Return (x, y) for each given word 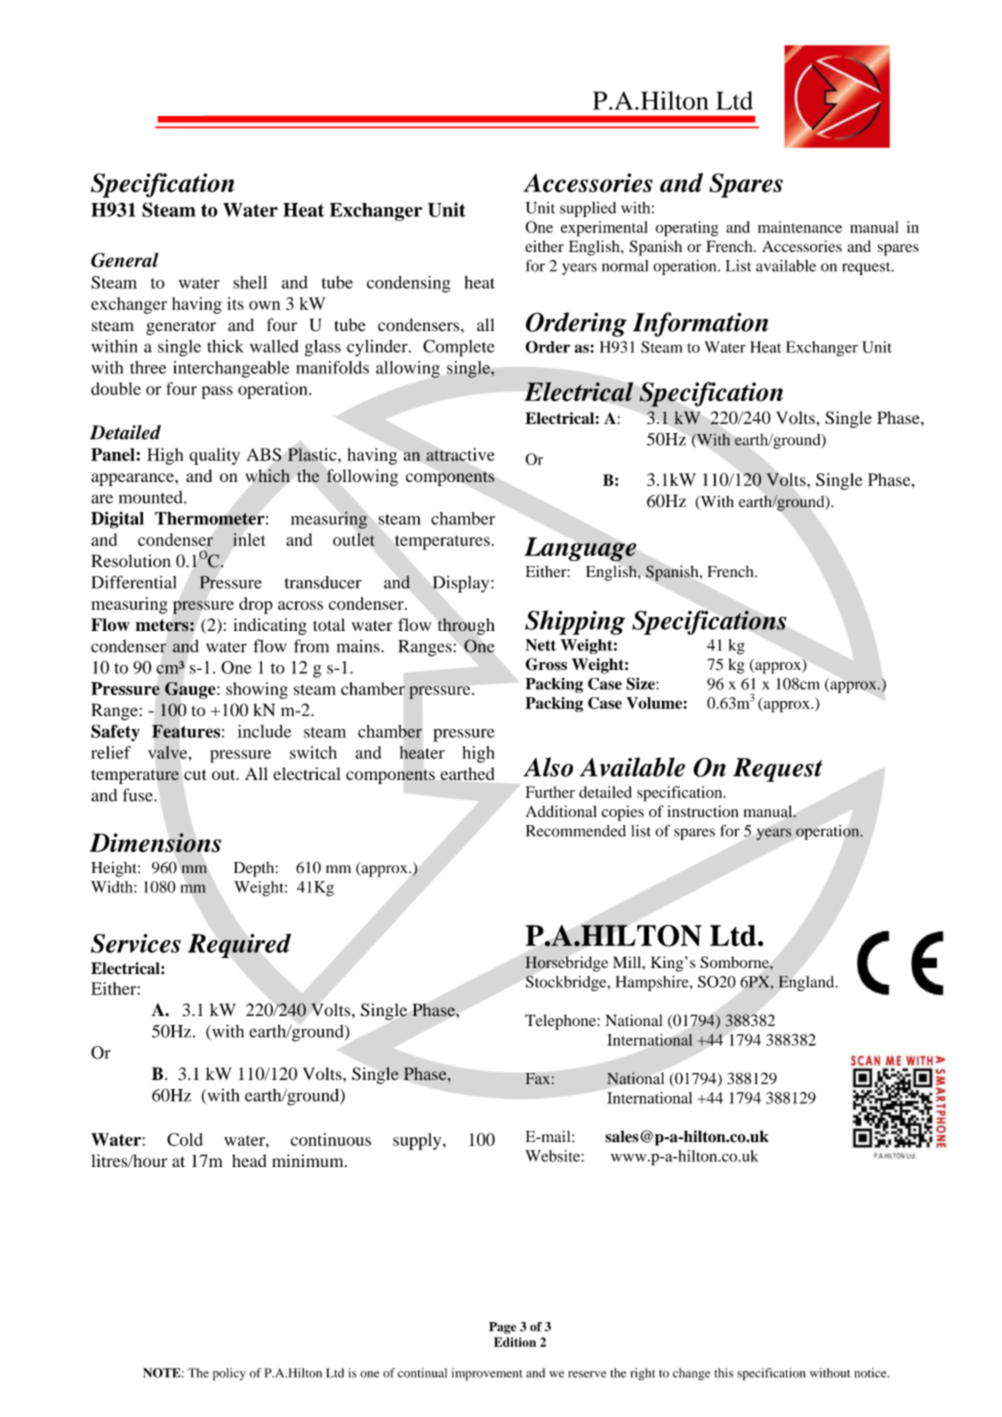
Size (641, 683)
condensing (408, 284)
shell (250, 282)
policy (229, 1374)
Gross (546, 664)
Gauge (191, 690)
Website (552, 1156)
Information (700, 324)
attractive (460, 454)
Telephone (561, 1022)
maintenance (800, 227)
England (807, 983)
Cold (185, 1139)
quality (214, 456)
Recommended (576, 831)
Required (239, 945)
